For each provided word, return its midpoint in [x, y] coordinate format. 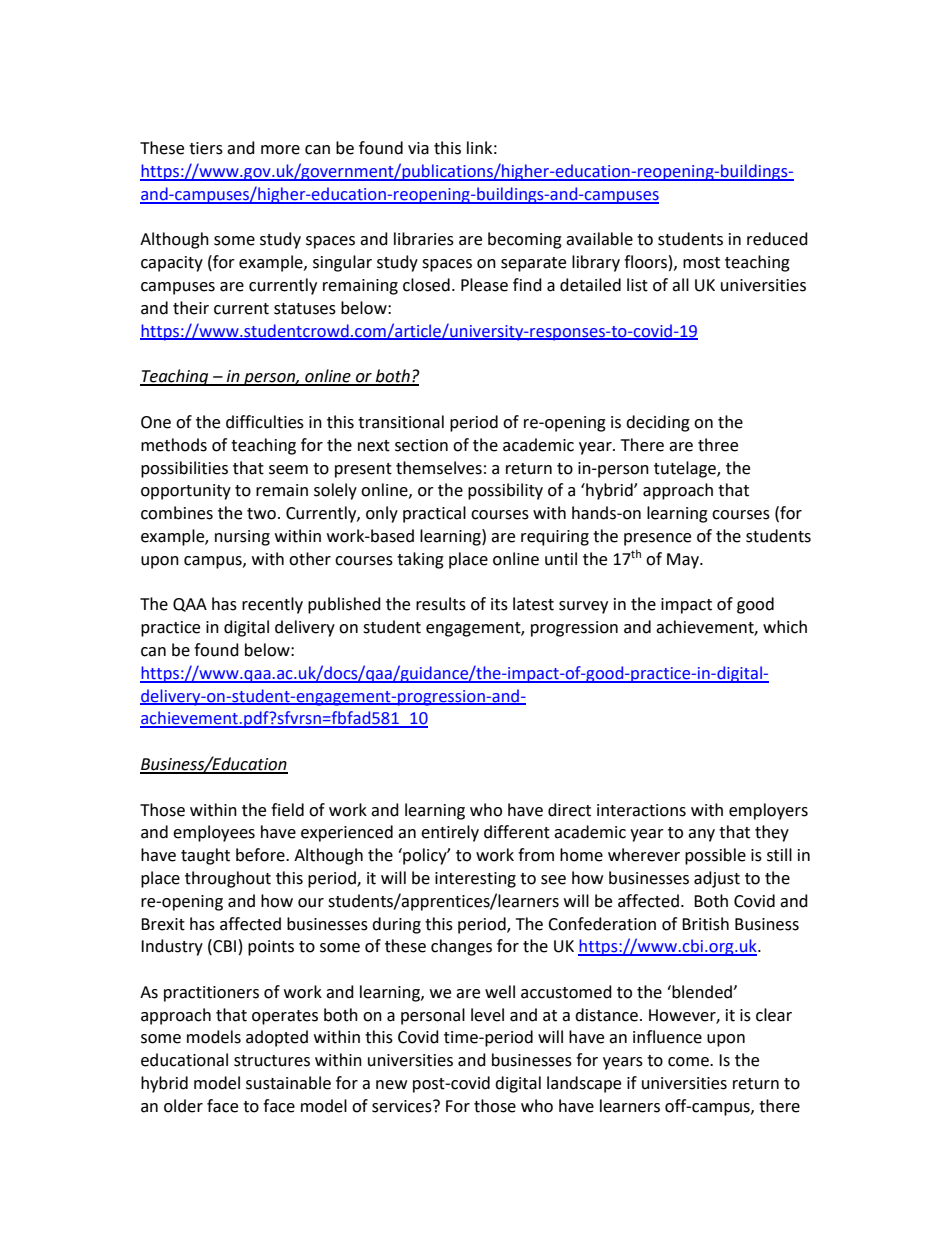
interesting [475, 880]
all [680, 285]
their [191, 308]
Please [484, 285]
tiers [206, 148]
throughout [228, 879]
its [499, 604]
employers [768, 811]
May [684, 561]
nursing [242, 538]
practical [434, 514]
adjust [717, 879]
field [287, 810]
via [418, 148]
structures [272, 1061]
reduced [777, 239]
